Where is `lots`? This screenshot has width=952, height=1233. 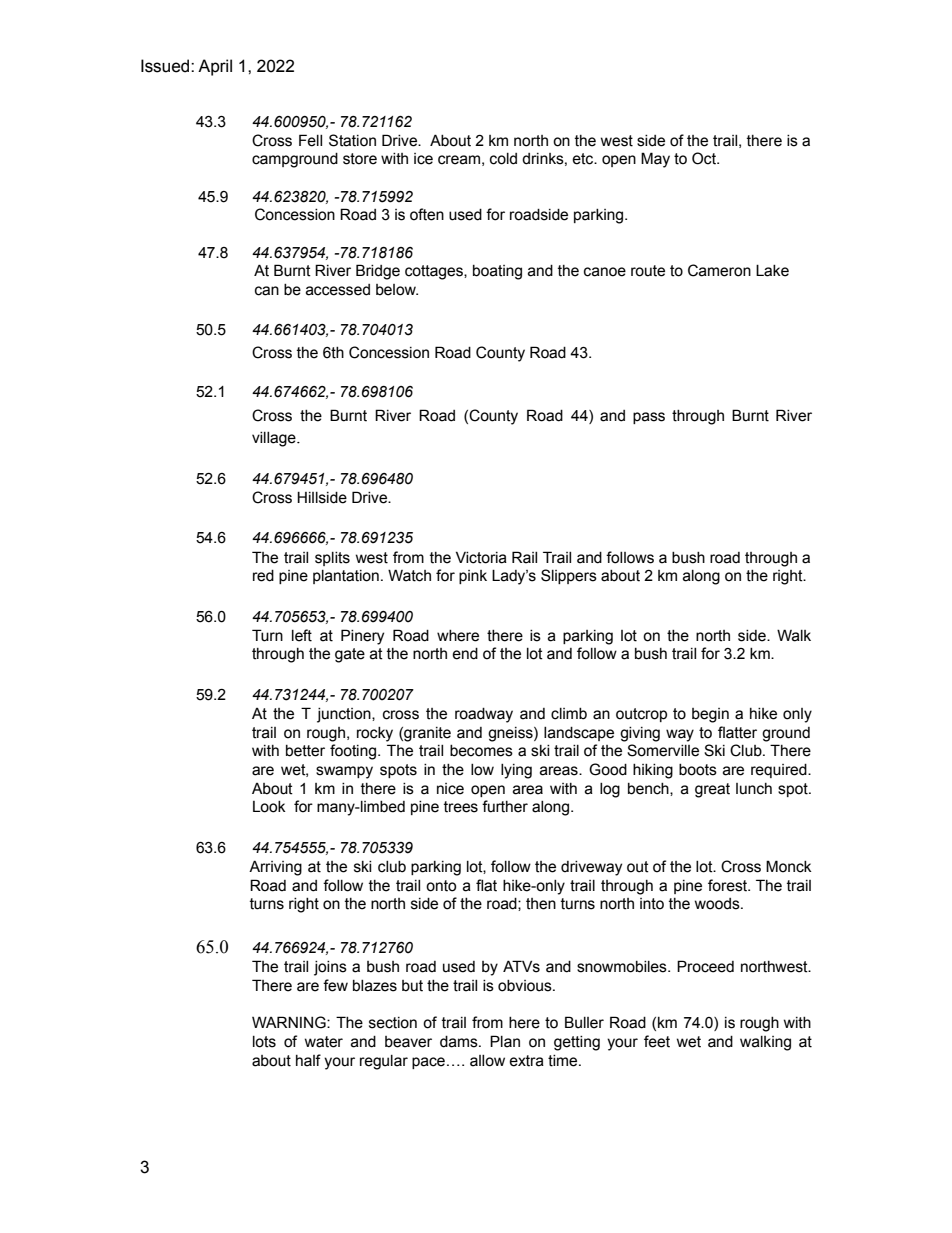 lots is located at coordinates (264, 1042).
